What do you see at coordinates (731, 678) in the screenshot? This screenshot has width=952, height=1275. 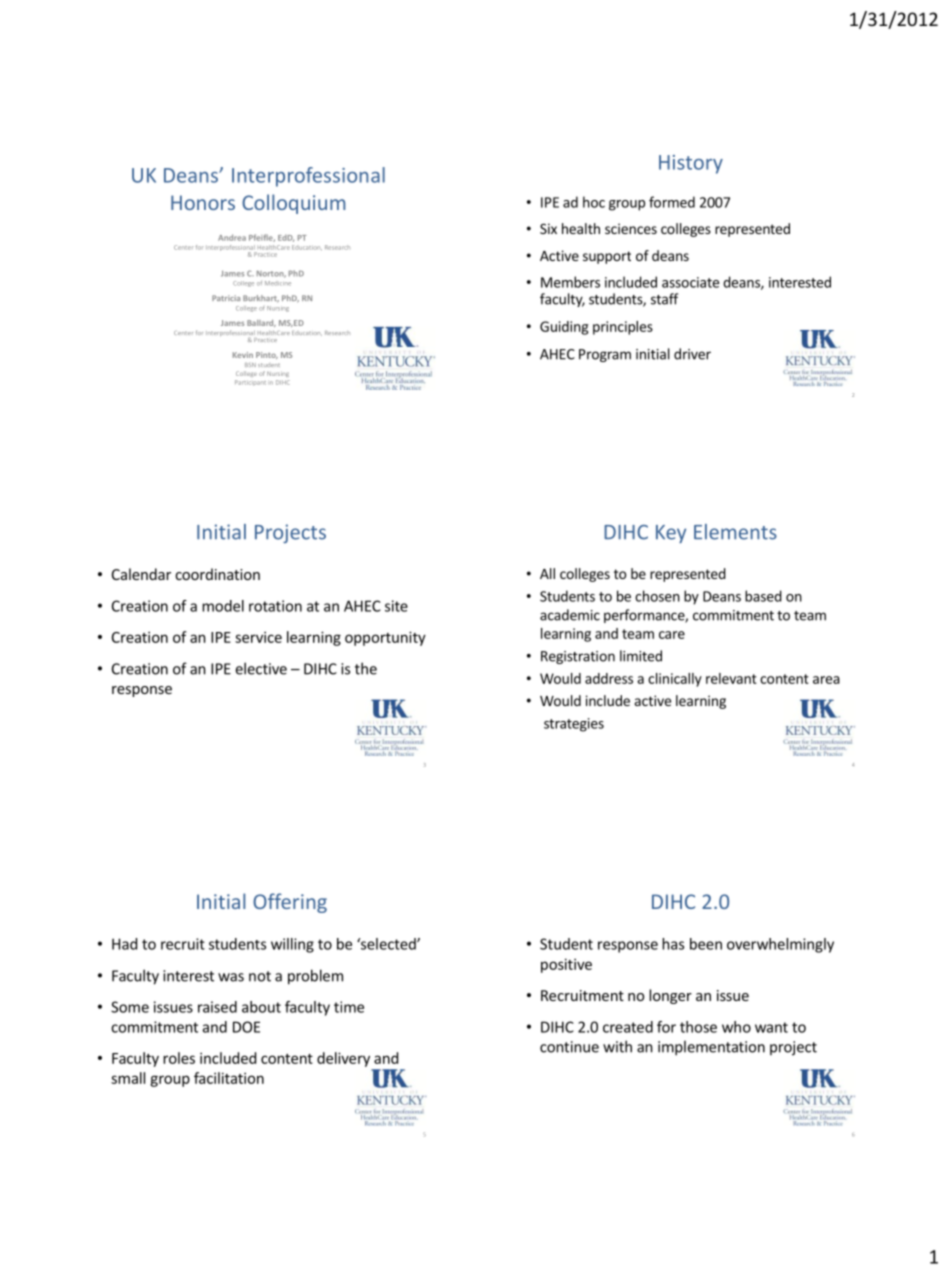 I see `relevant` at bounding box center [731, 678].
